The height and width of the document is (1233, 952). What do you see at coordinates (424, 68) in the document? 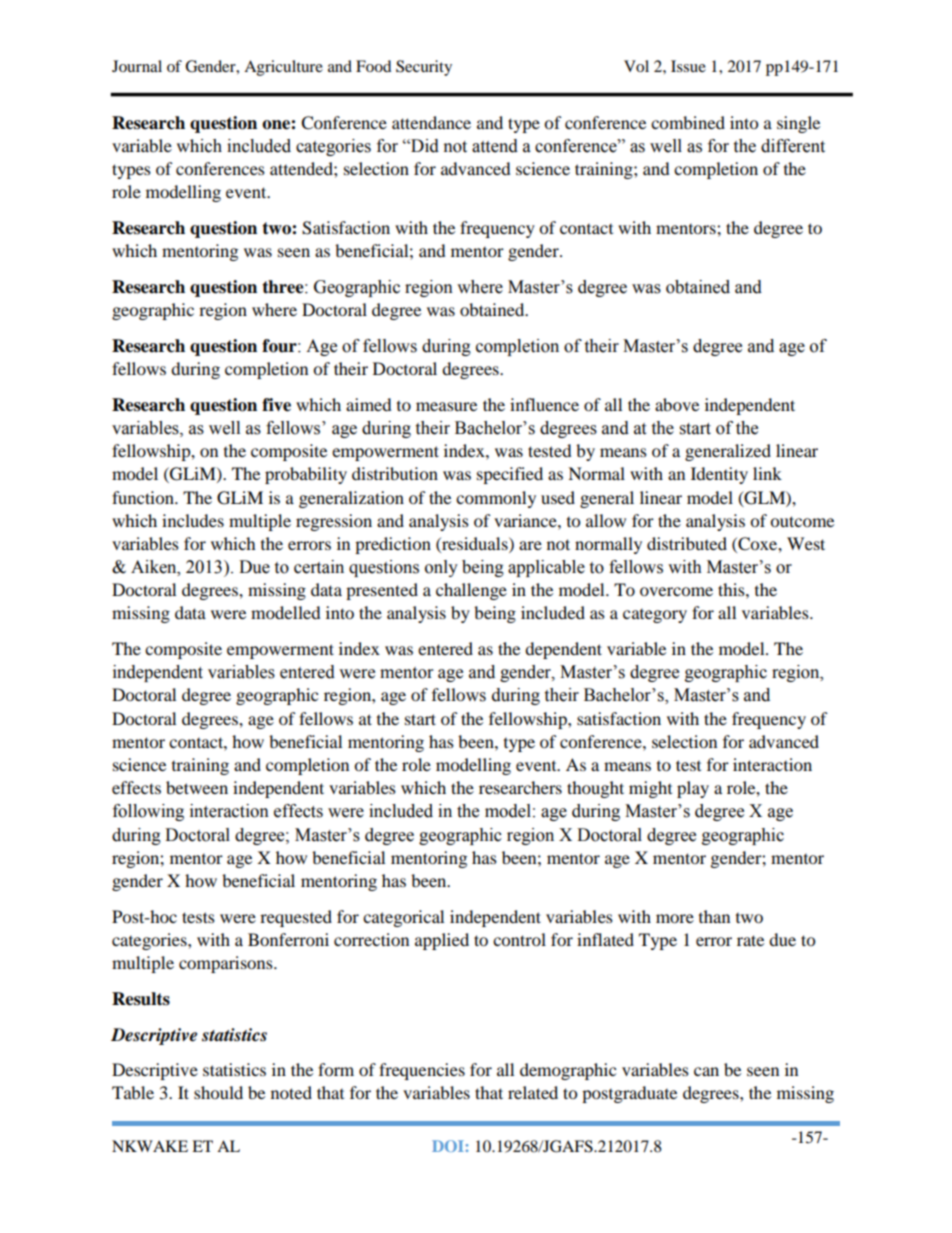
I see `Security` at bounding box center [424, 68].
